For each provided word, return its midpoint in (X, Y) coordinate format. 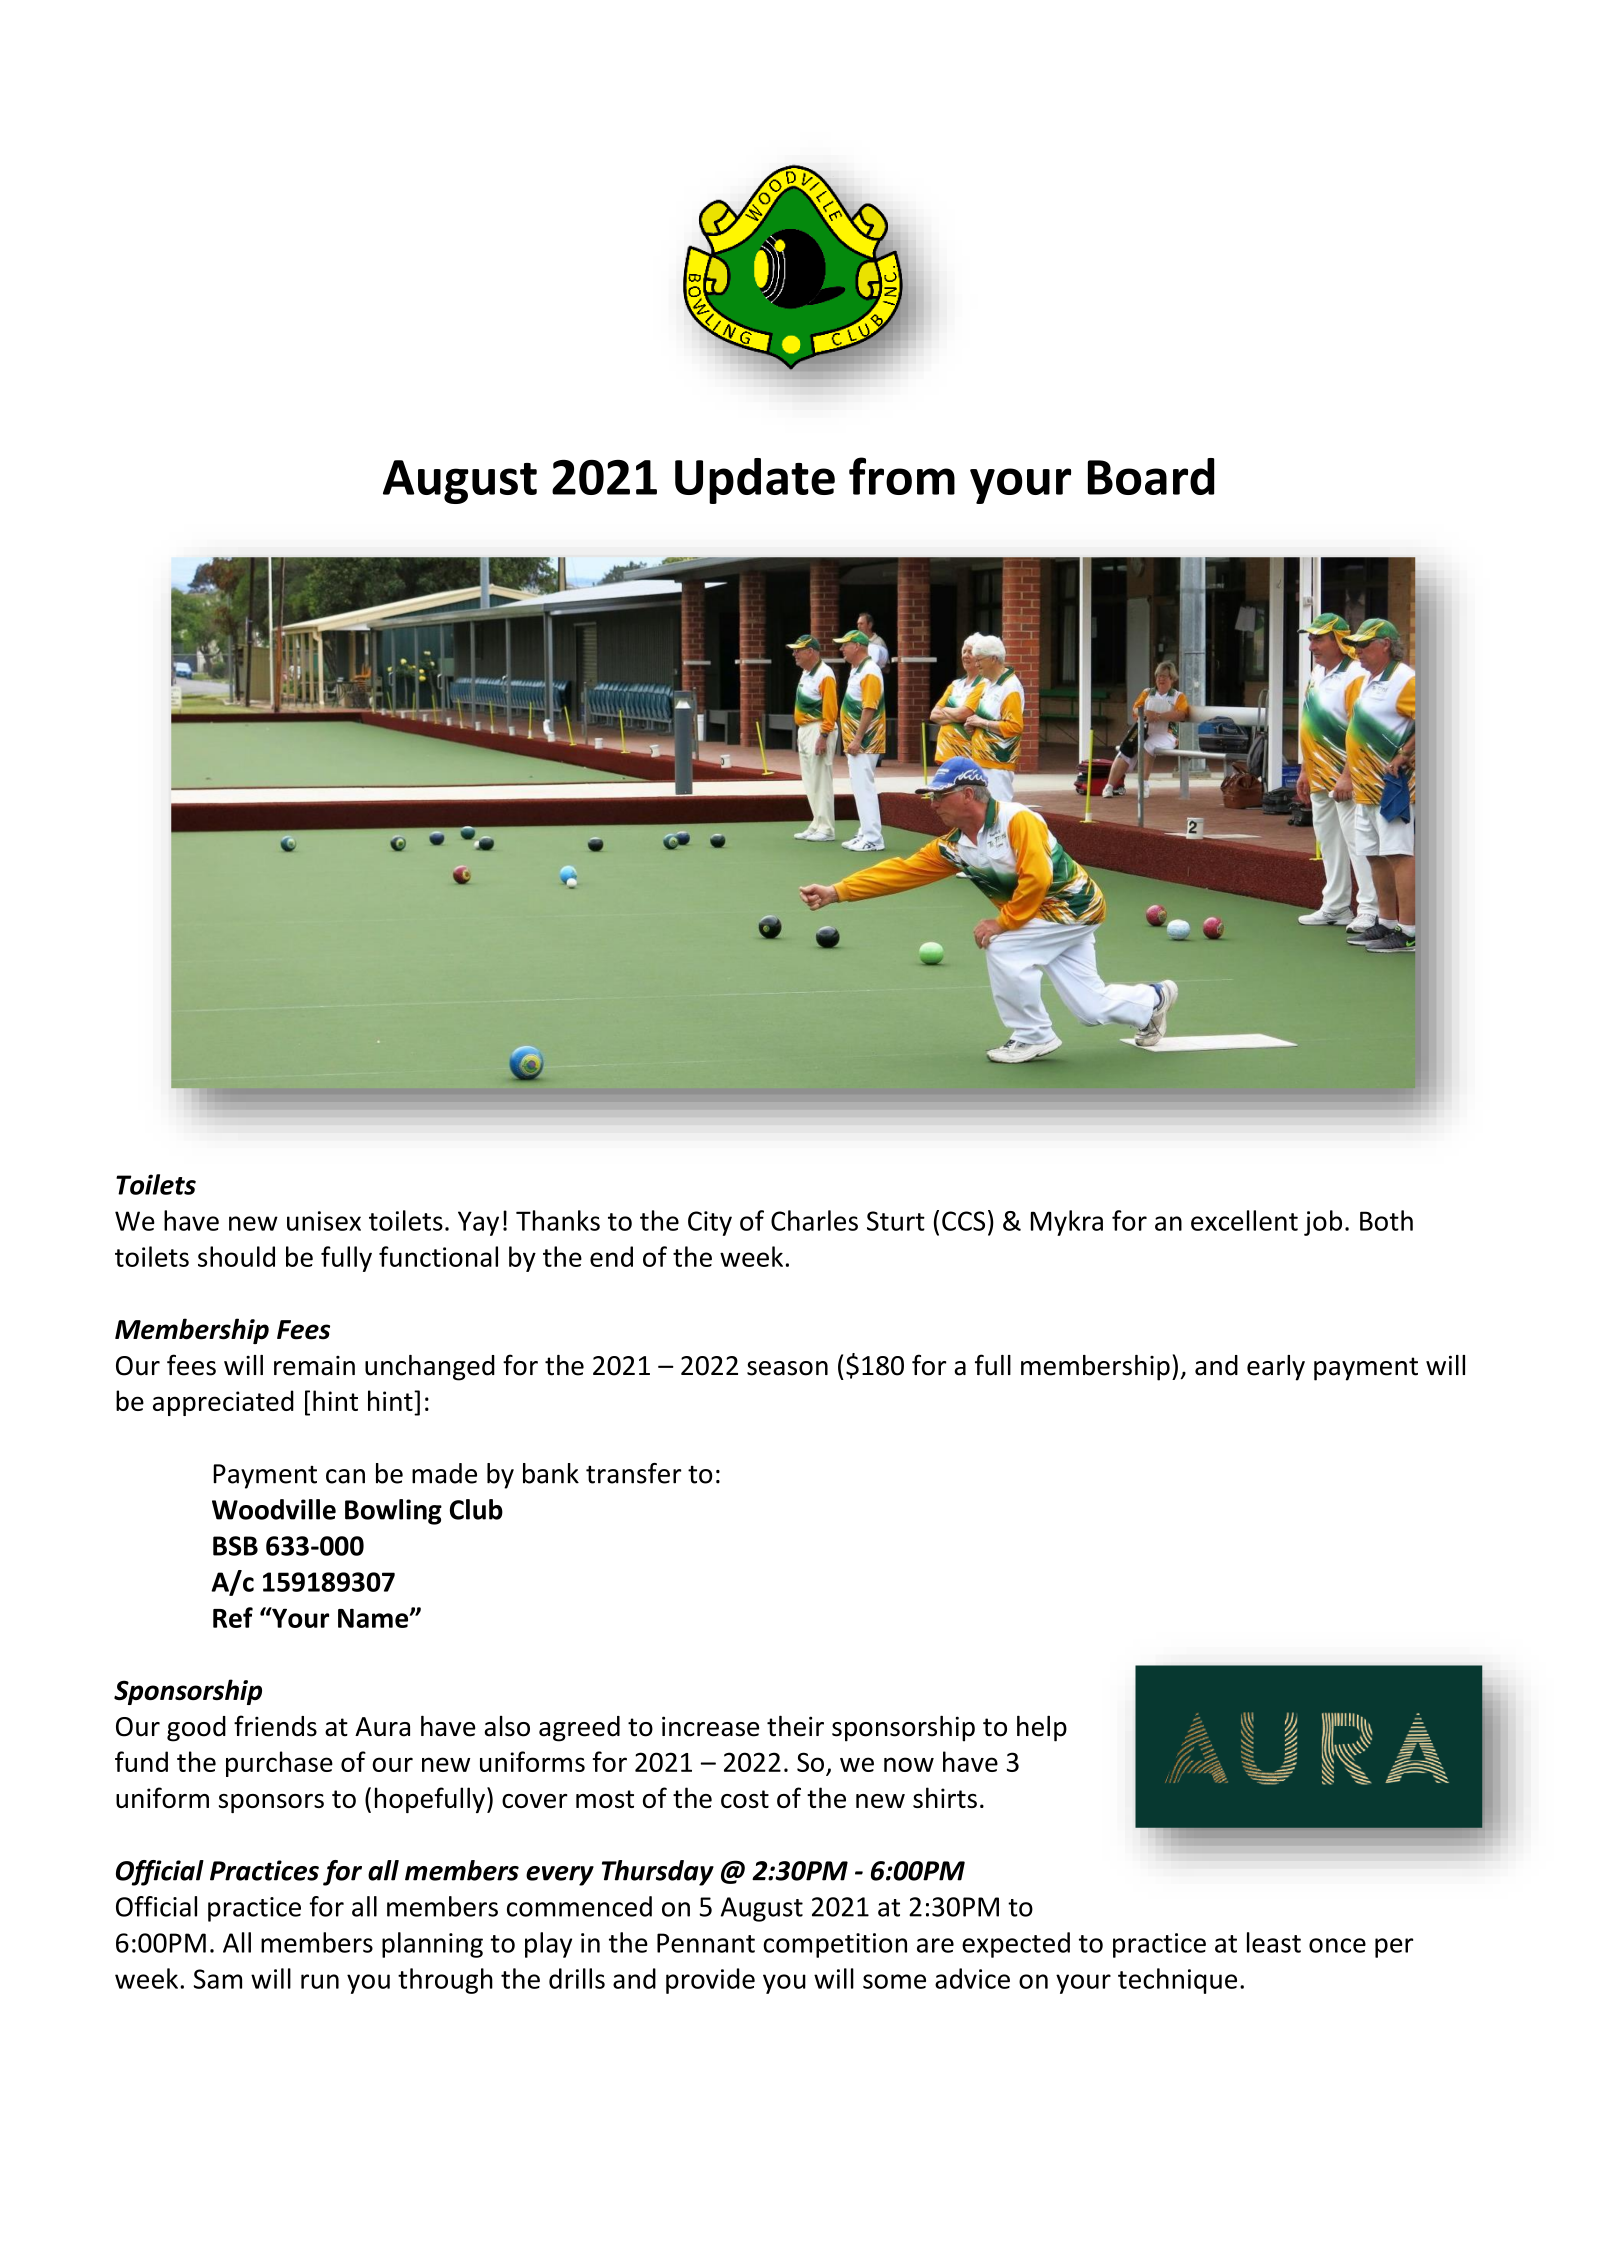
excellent (1244, 1220)
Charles (814, 1220)
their (795, 1726)
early (1276, 1368)
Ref (233, 1617)
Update (755, 481)
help (1042, 1728)
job (1323, 1223)
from (902, 476)
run (320, 1981)
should (236, 1256)
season (787, 1368)
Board (1151, 476)
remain (314, 1366)
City (710, 1223)
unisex (324, 1221)
